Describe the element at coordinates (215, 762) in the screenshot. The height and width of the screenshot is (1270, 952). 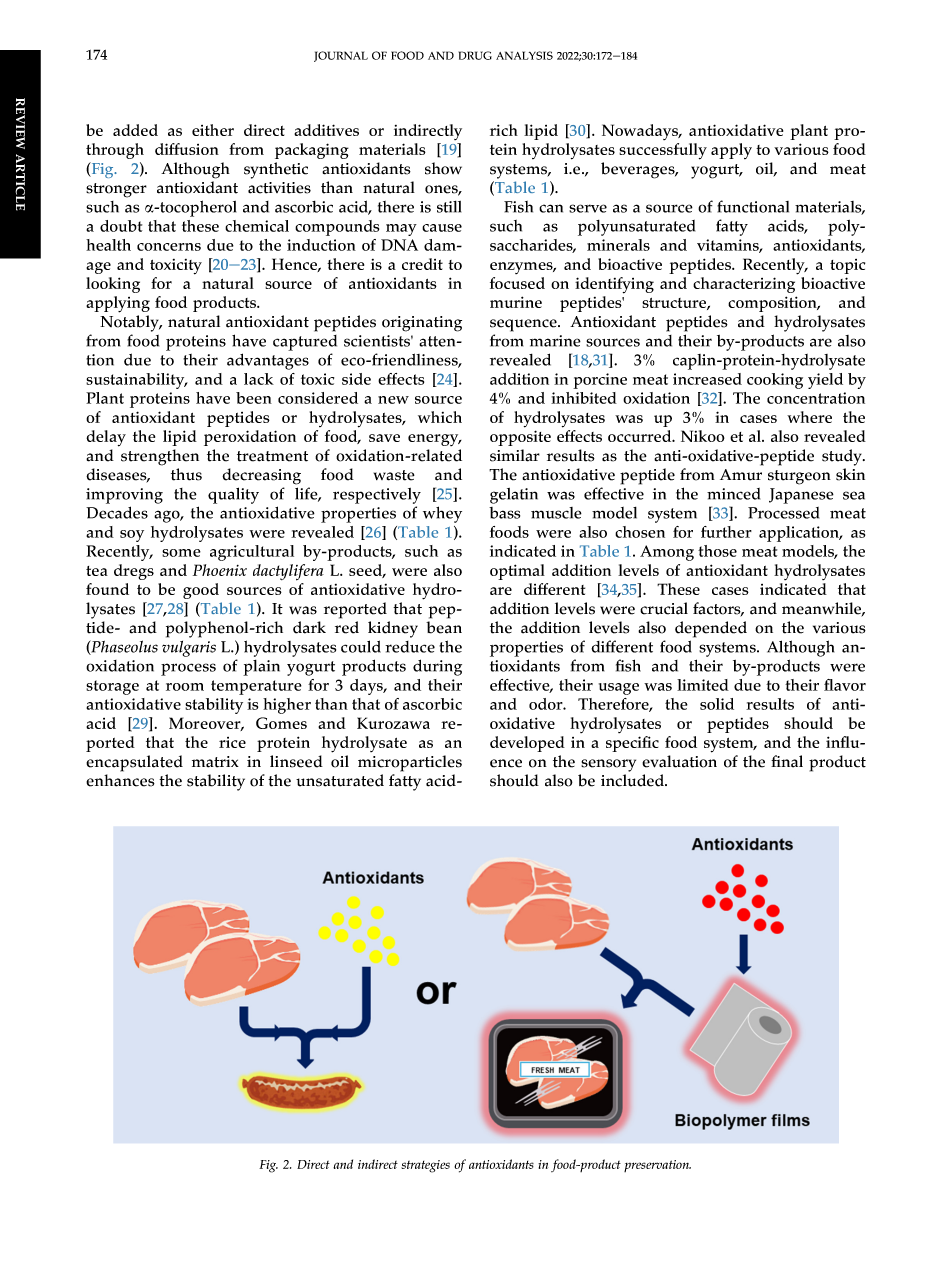
I see `matrix` at that location.
